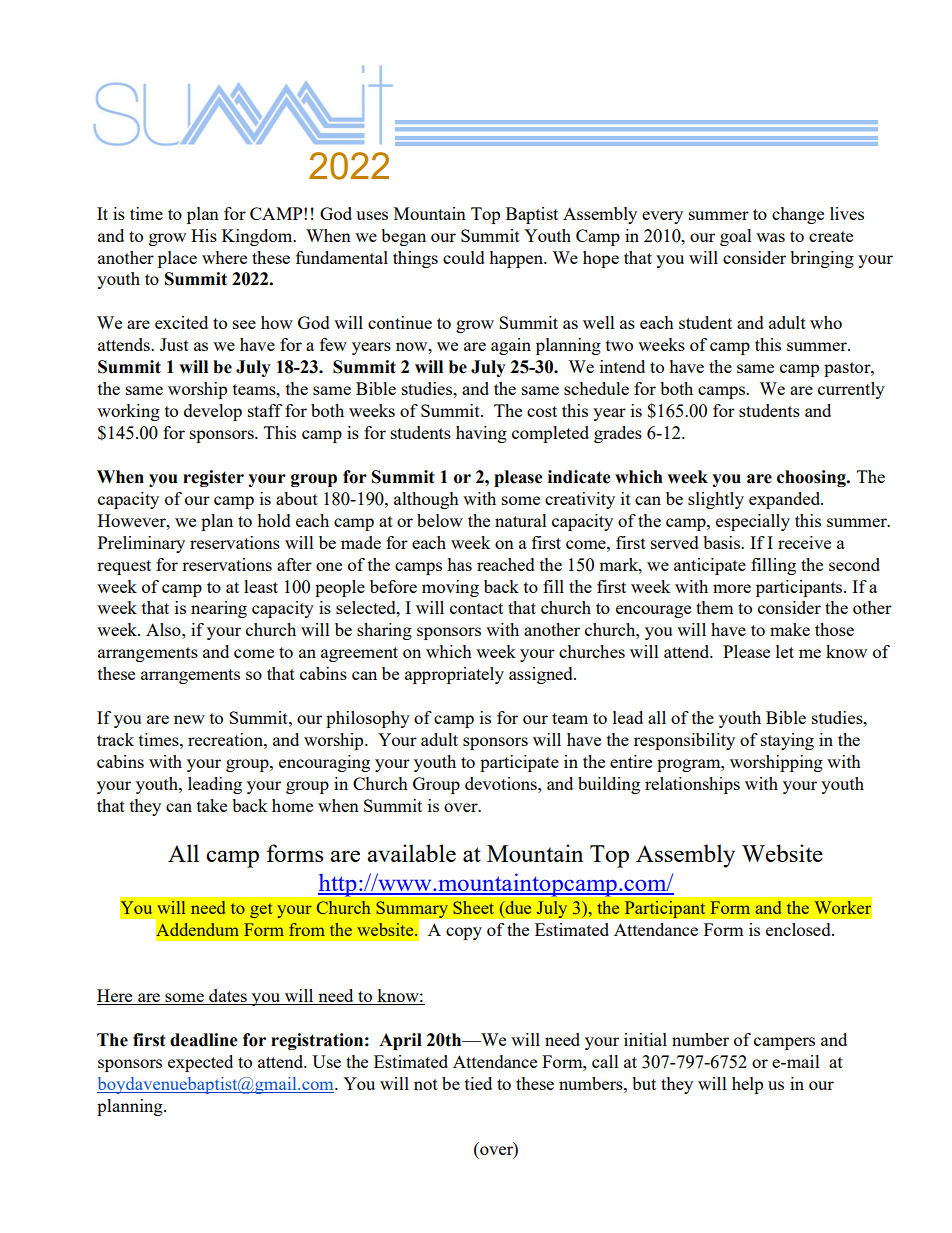 Image resolution: width=952 pixels, height=1233 pixels. Describe the element at coordinates (464, 257) in the document. I see `could` at that location.
